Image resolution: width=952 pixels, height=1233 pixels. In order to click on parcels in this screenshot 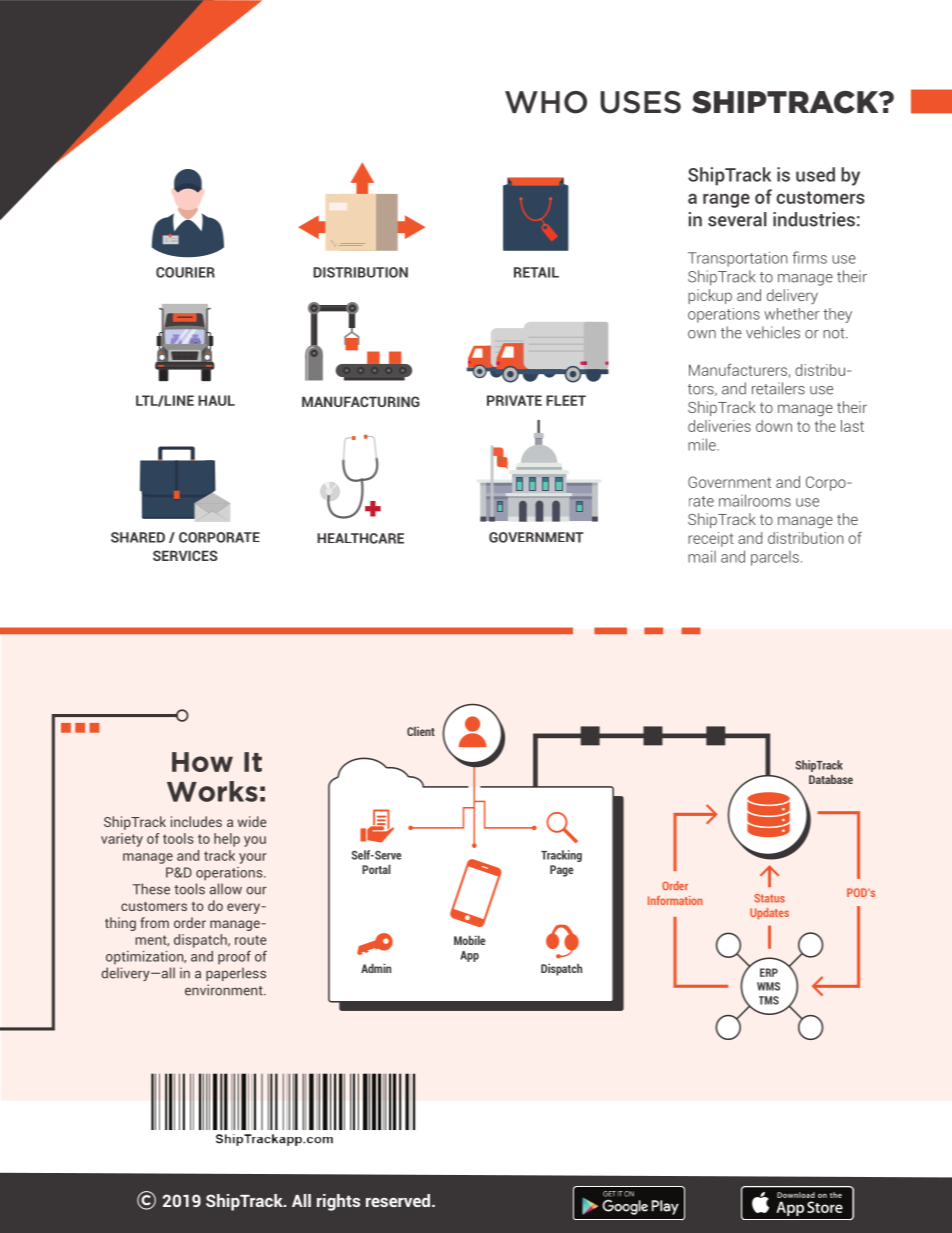, I will do `click(775, 558)`.
